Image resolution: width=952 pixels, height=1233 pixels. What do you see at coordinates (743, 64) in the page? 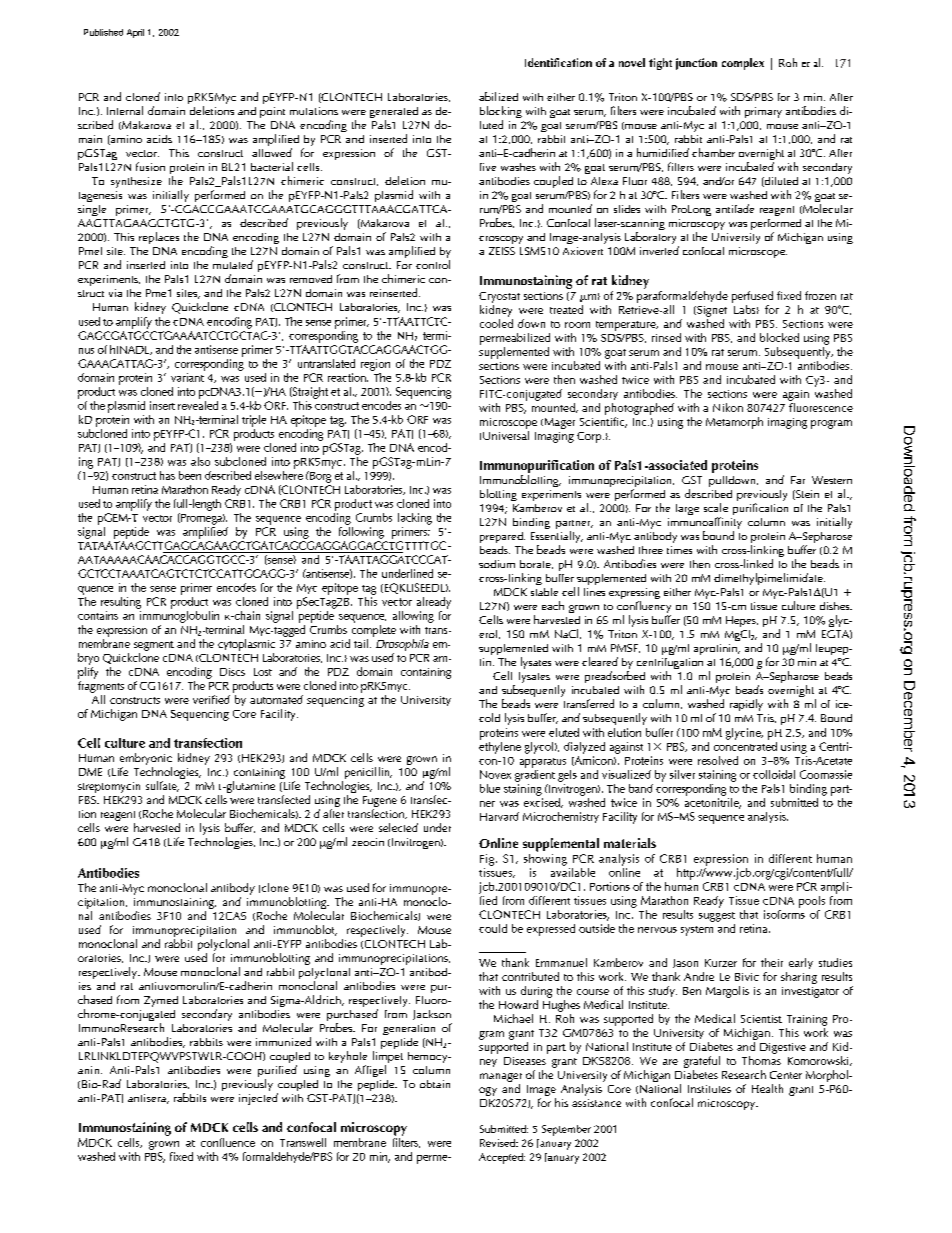
I see `complex` at bounding box center [743, 64].
